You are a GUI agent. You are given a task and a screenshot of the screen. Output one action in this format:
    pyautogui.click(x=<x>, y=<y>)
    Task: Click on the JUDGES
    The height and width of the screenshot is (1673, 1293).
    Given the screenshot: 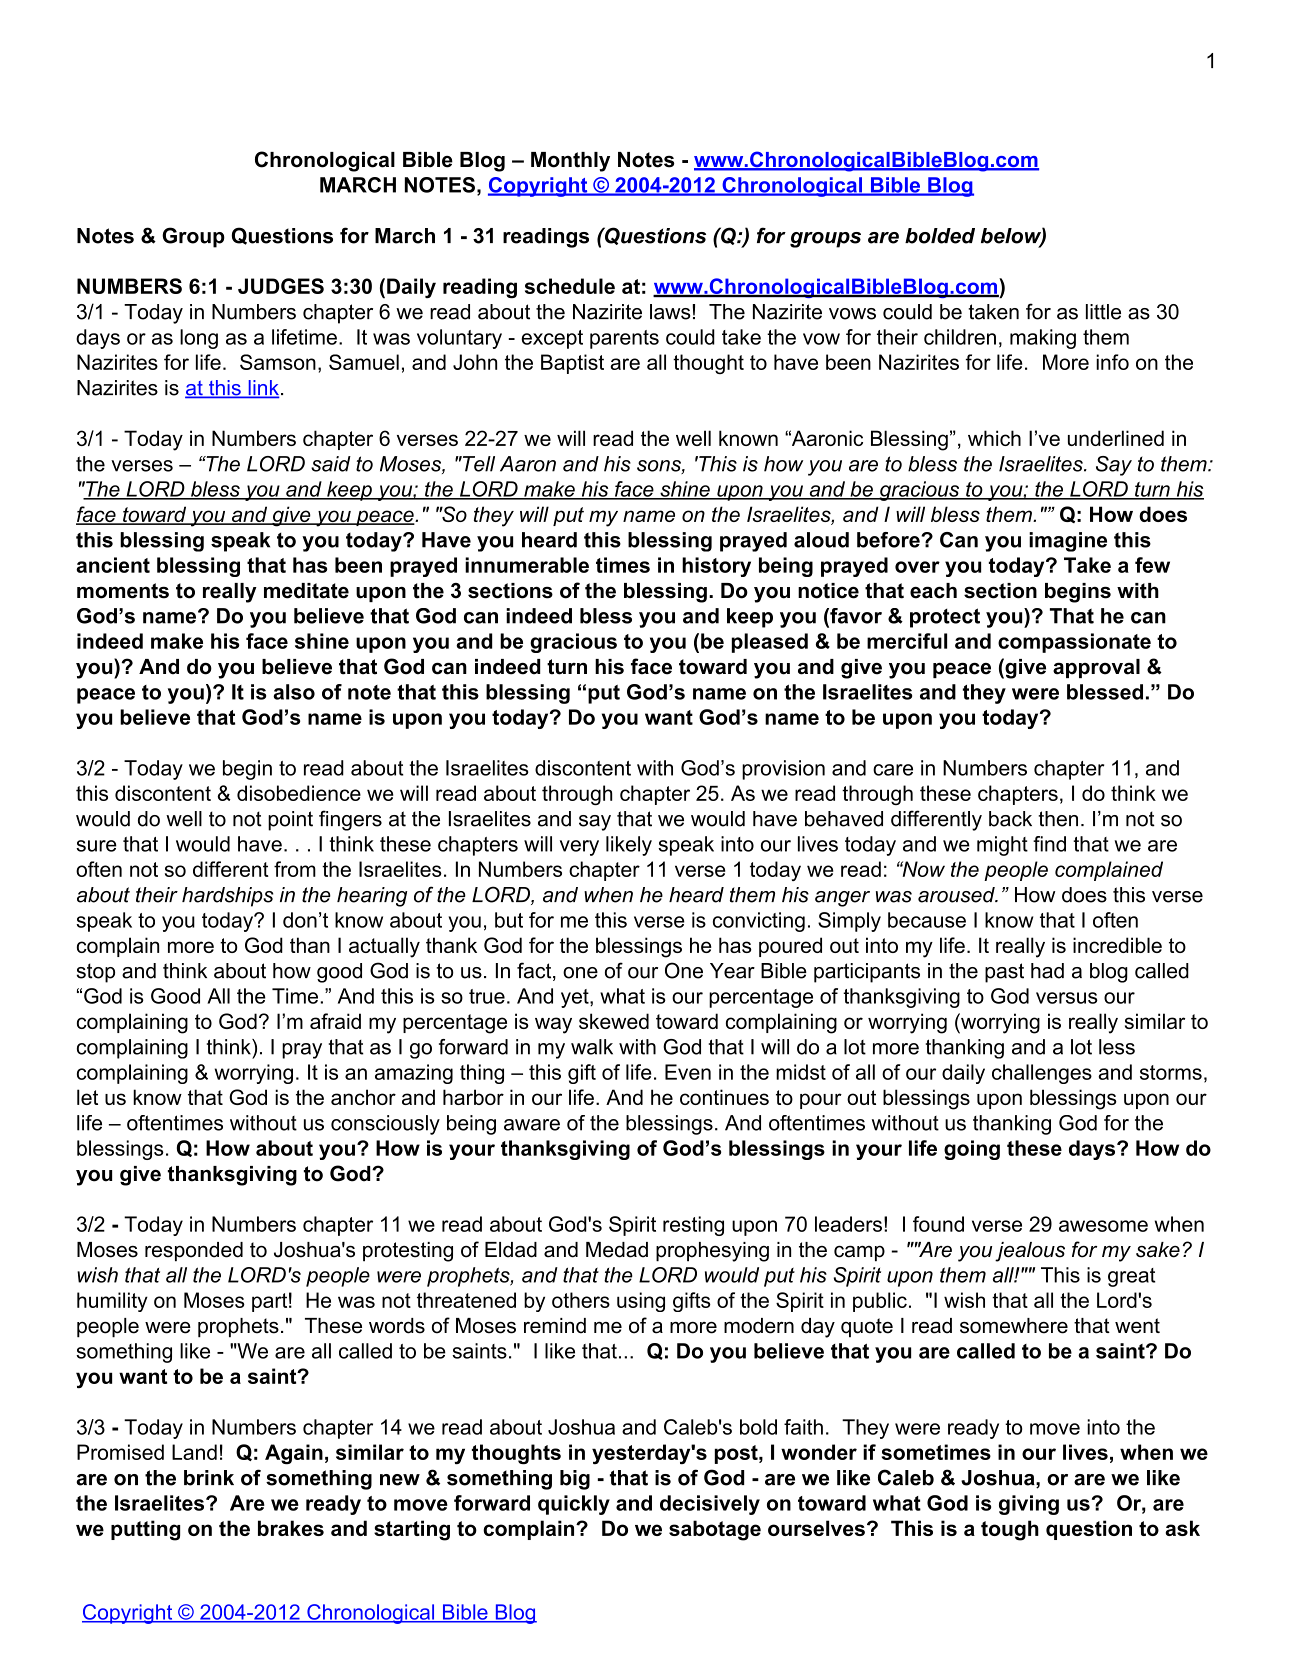 What is the action you would take?
    pyautogui.click(x=281, y=286)
